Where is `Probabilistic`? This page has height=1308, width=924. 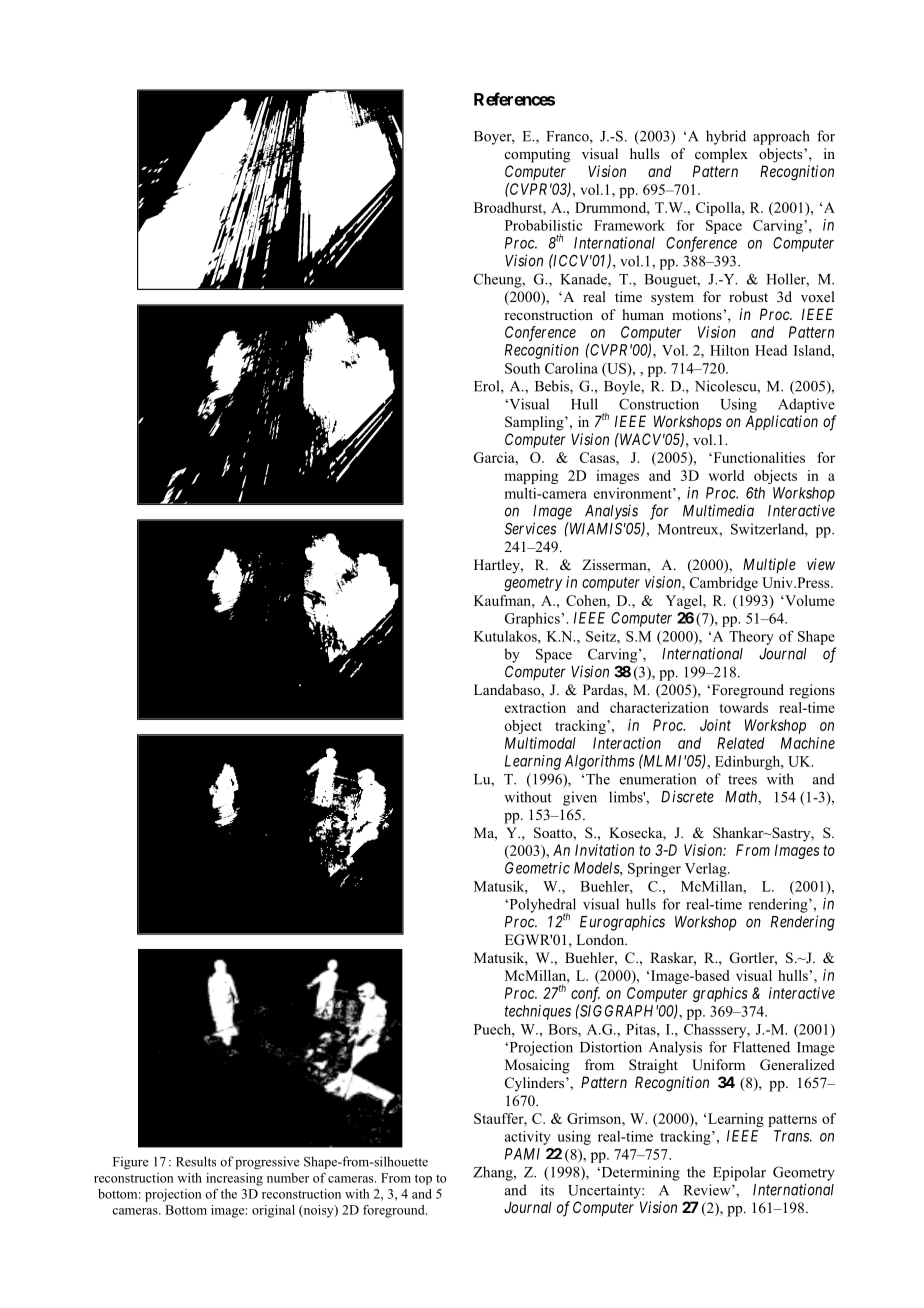
Probabilistic is located at coordinates (543, 225).
